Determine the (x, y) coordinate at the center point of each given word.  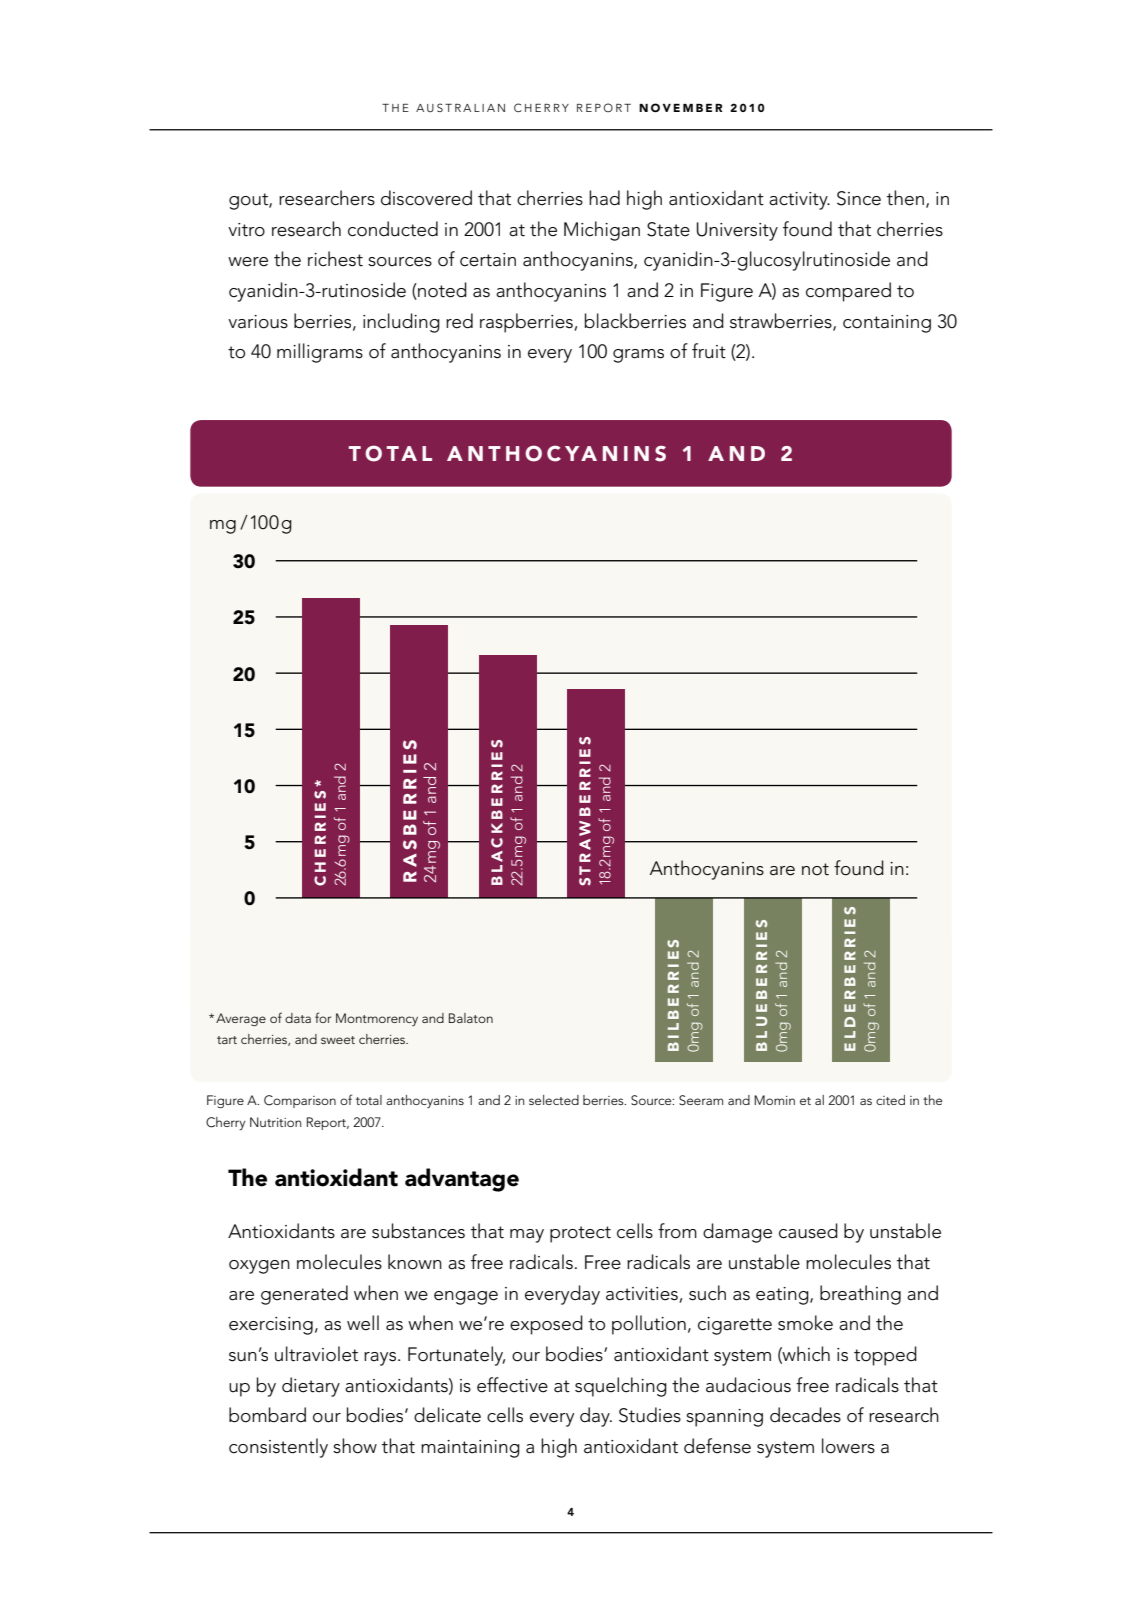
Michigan (602, 231)
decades (805, 1415)
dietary (311, 1387)
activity (799, 201)
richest (335, 259)
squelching (621, 1387)
